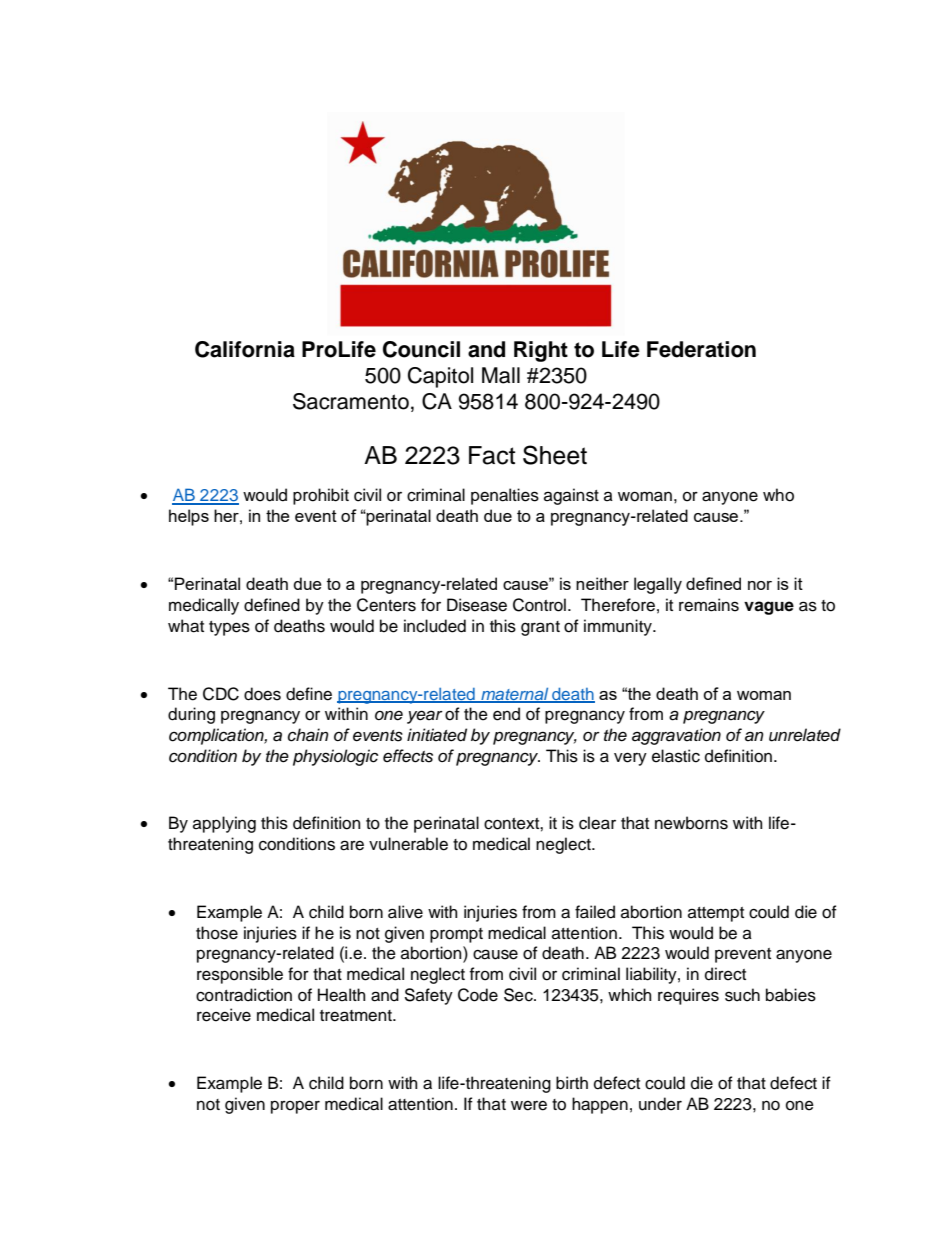 The height and width of the image is (1233, 952). What do you see at coordinates (229, 628) in the image?
I see `types` at bounding box center [229, 628].
